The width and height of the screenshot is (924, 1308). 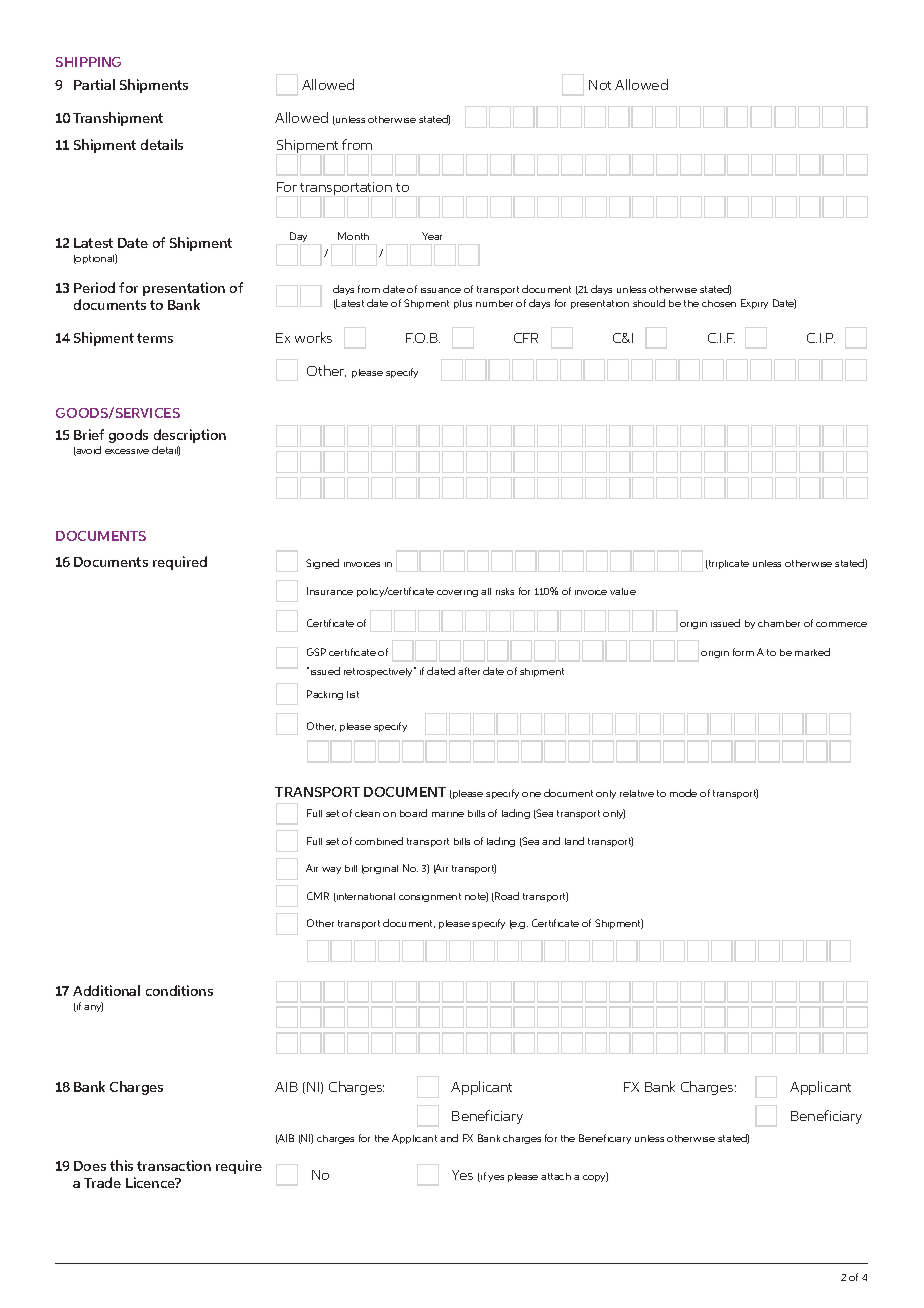 What do you see at coordinates (155, 338) in the screenshot?
I see `terms` at bounding box center [155, 338].
